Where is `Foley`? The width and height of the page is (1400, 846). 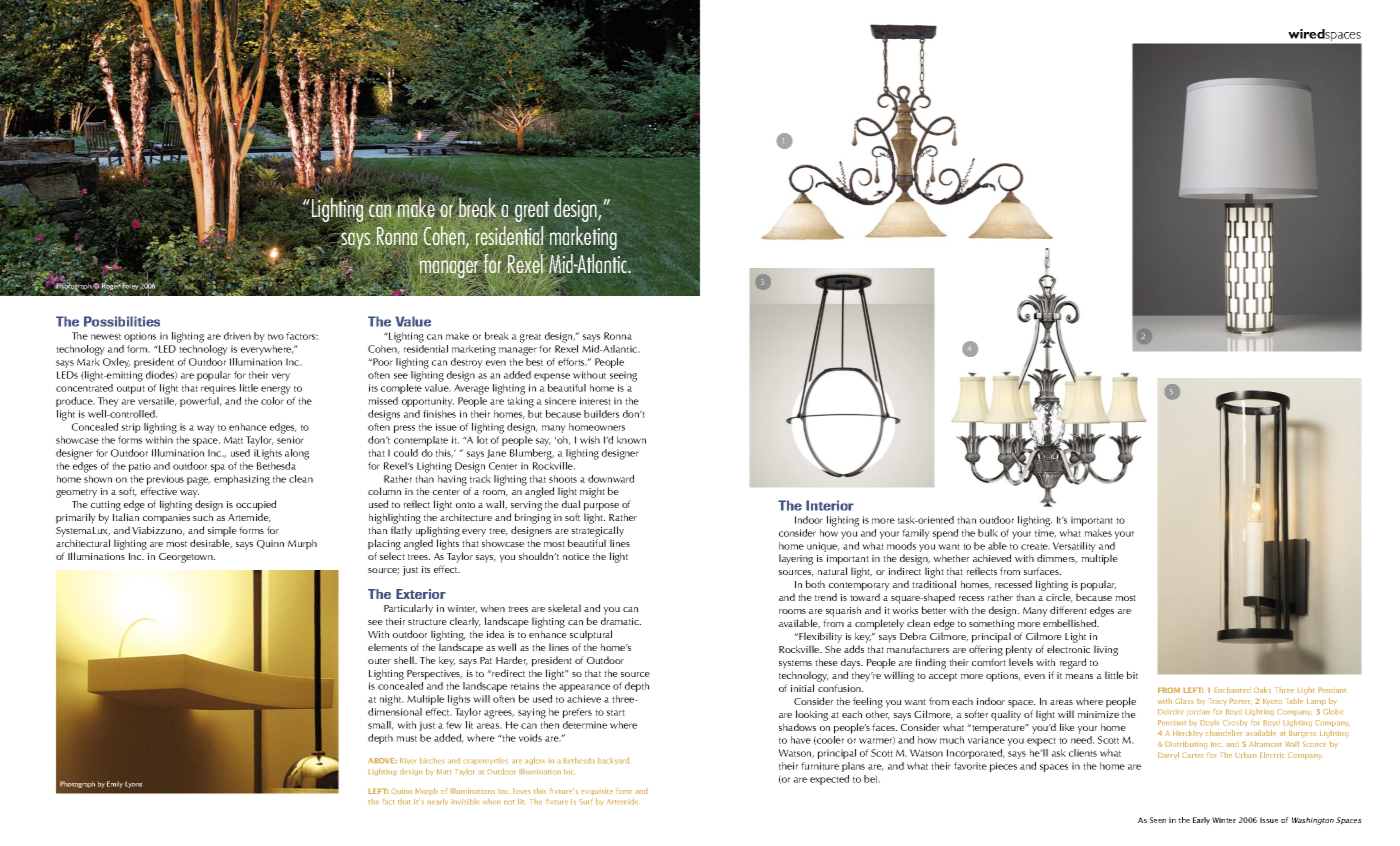 Foley is located at coordinates (130, 287).
